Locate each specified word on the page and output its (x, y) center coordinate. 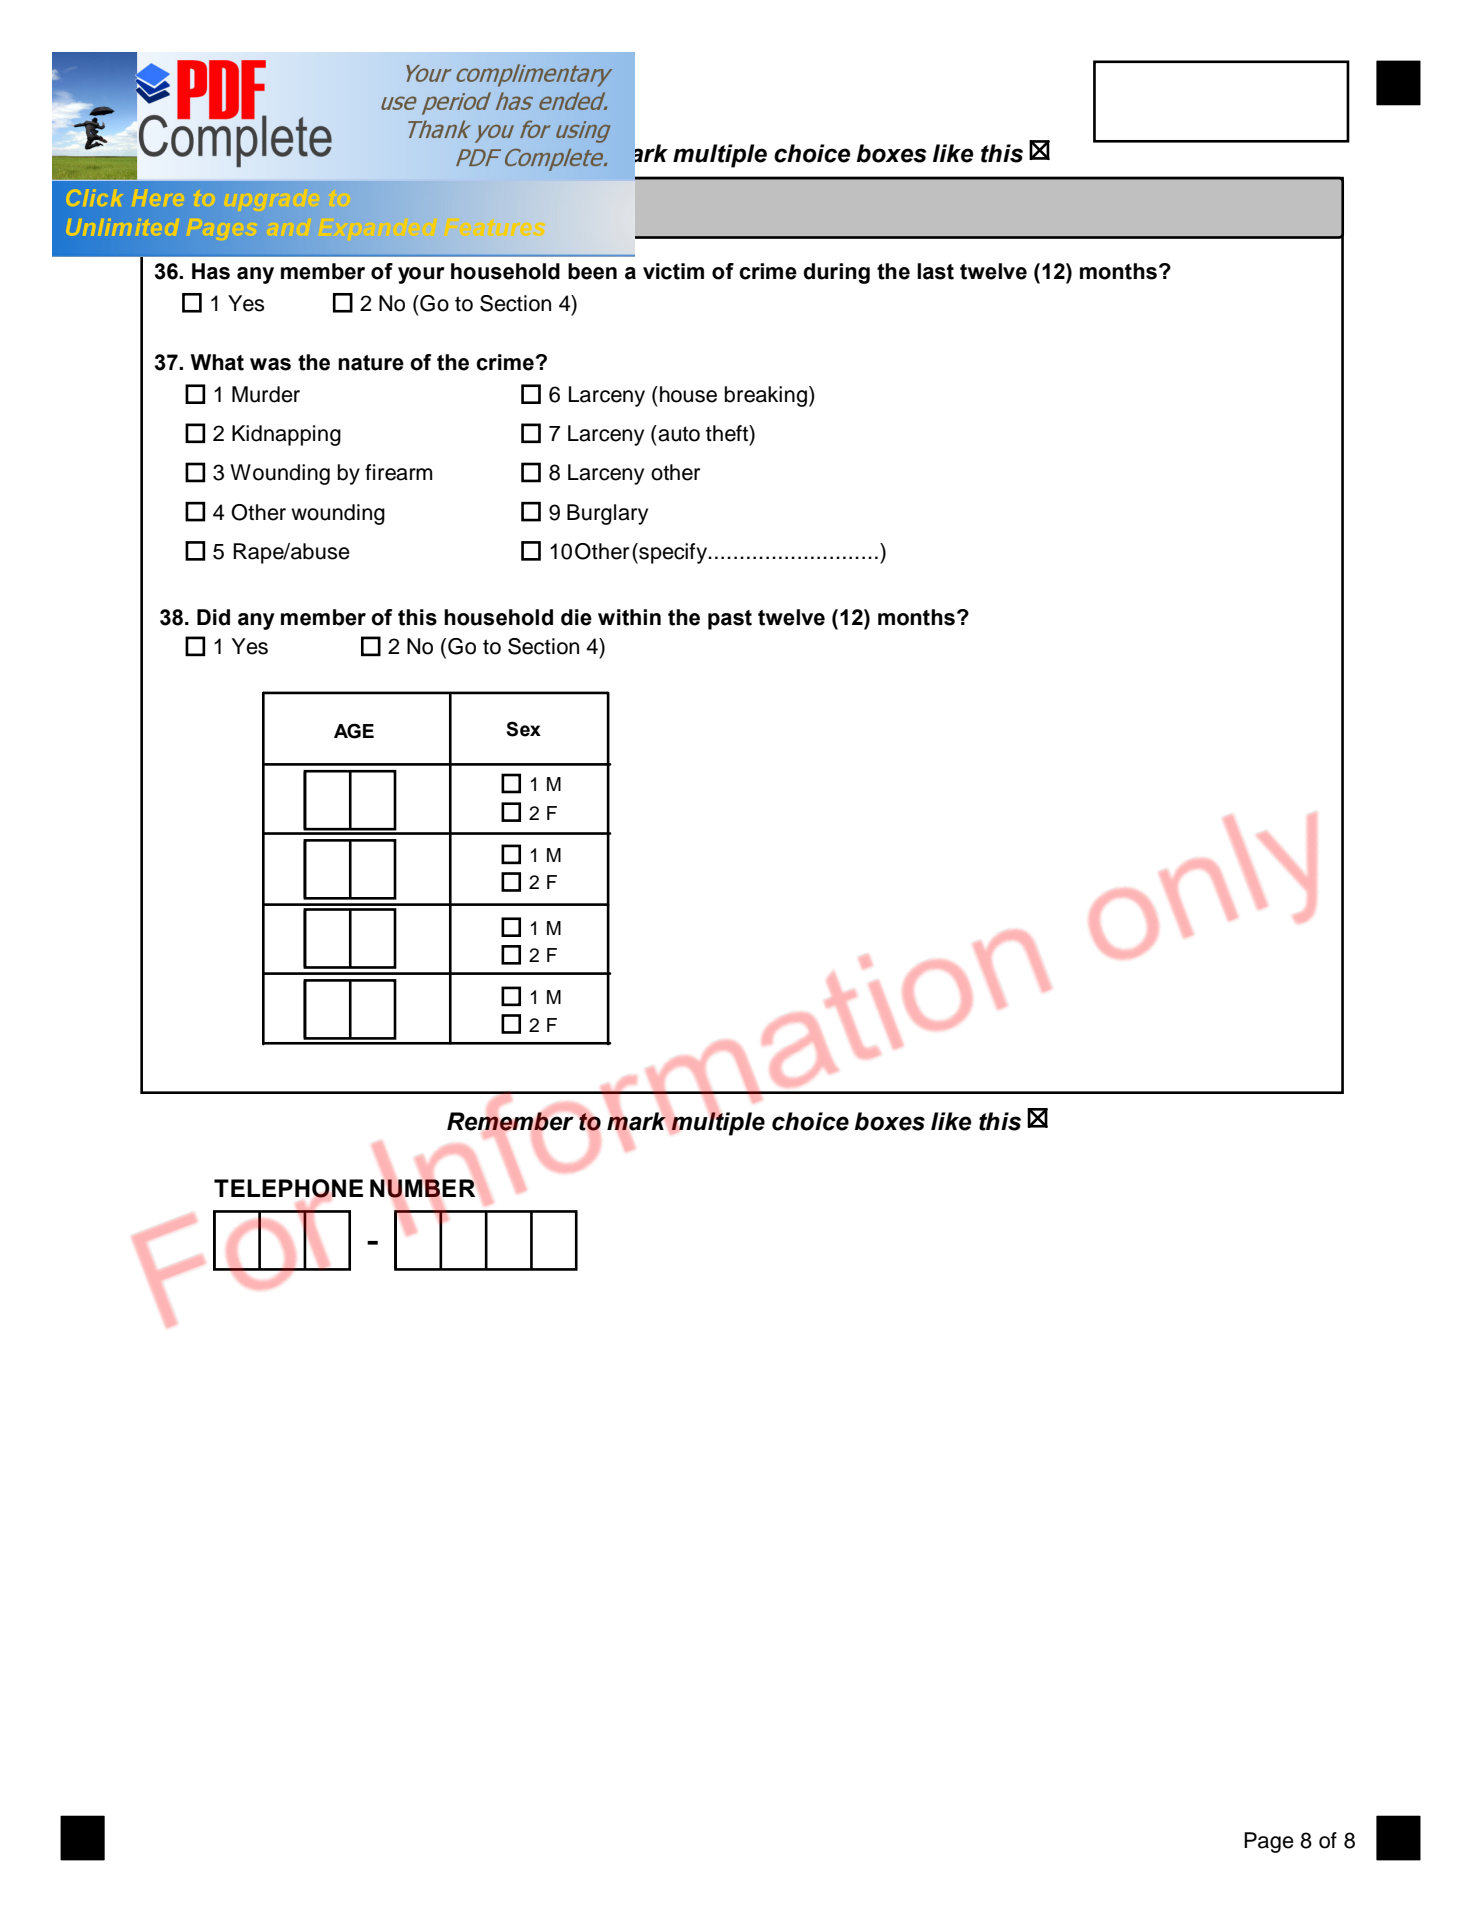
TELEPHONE (288, 1189)
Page (1269, 1842)
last (935, 271)
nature (371, 363)
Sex (523, 729)
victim (673, 271)
